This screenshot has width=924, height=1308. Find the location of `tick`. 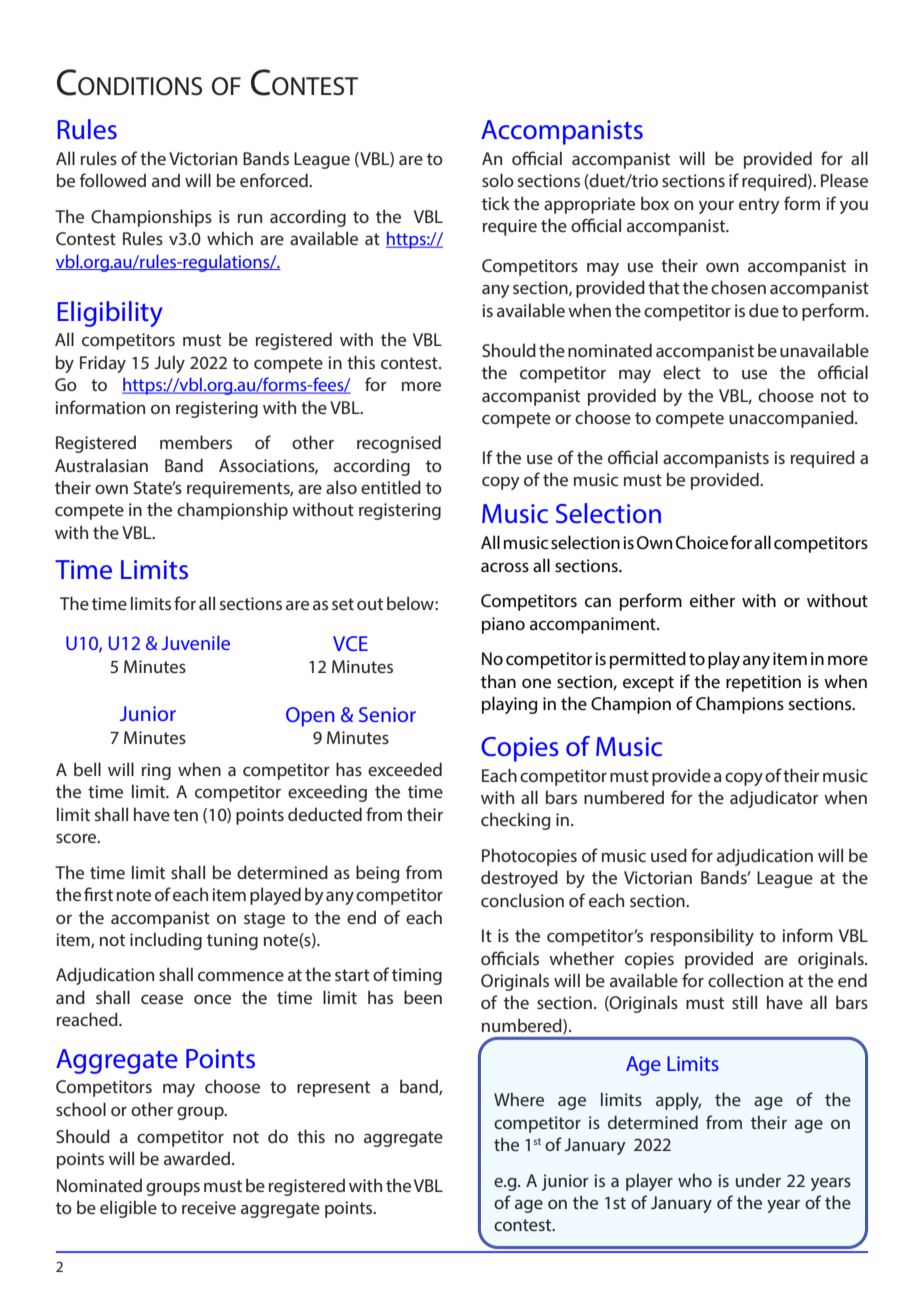

tick is located at coordinates (496, 203).
